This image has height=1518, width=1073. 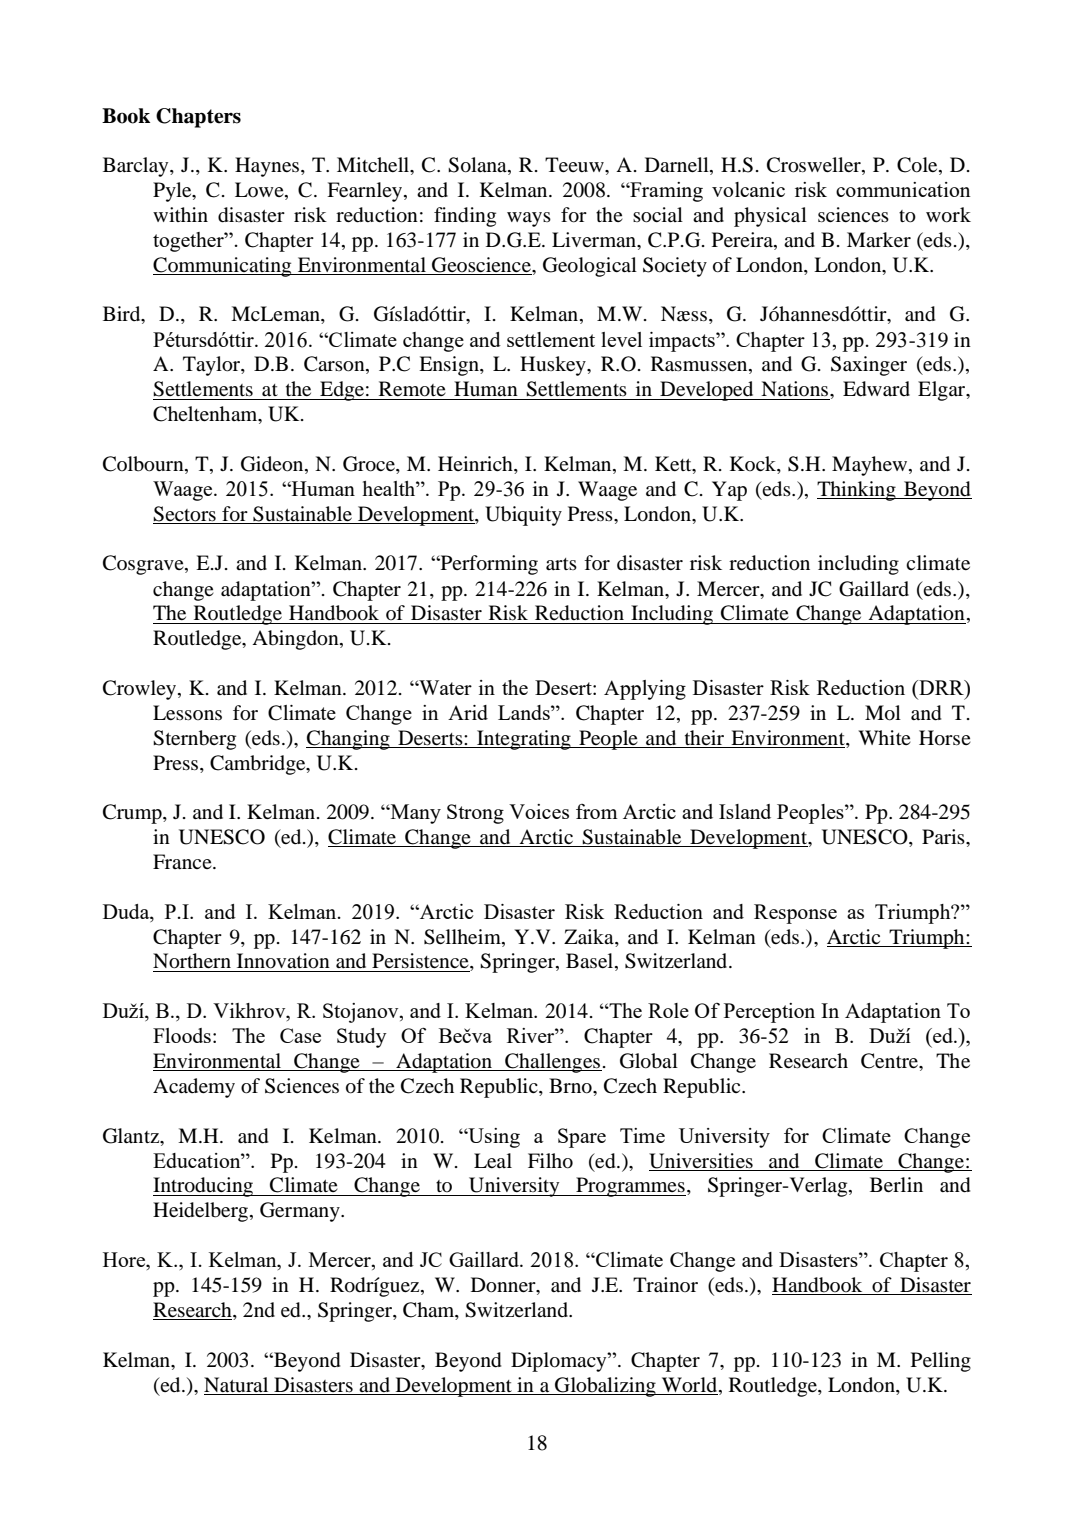 I want to click on Cambridge, so click(x=259, y=765).
